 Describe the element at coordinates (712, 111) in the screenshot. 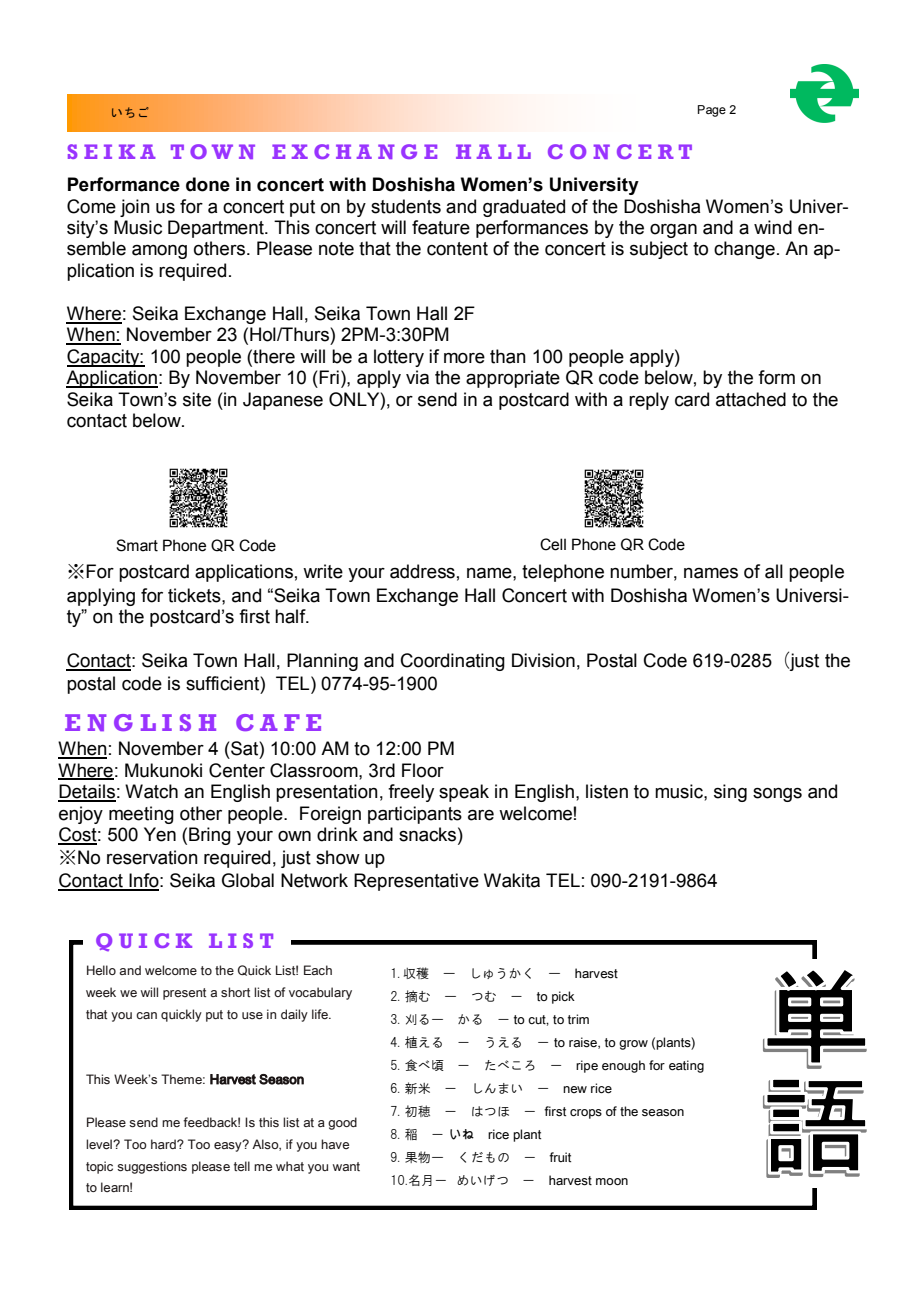

I see `Page` at that location.
